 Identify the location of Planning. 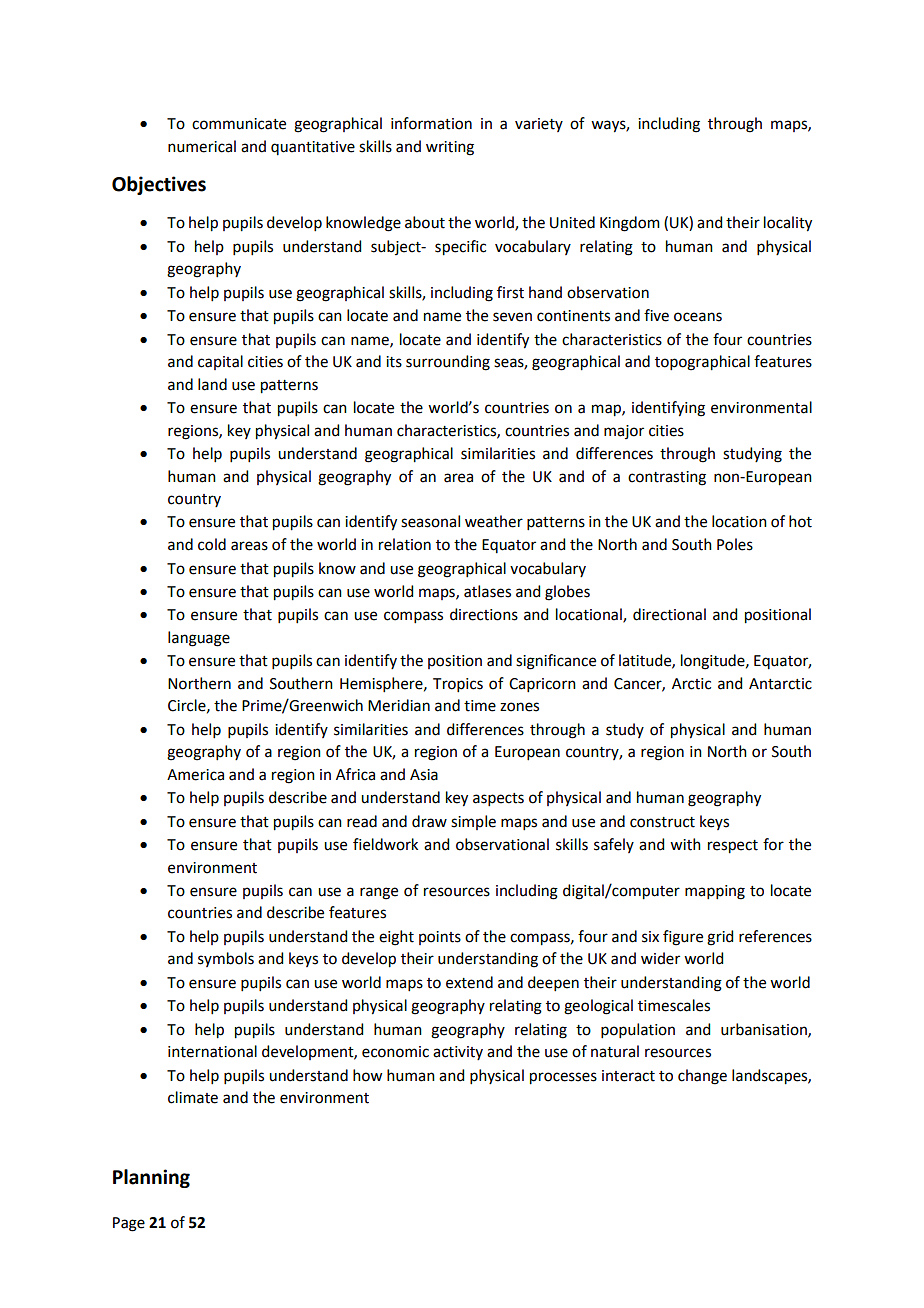
(151, 1178).
